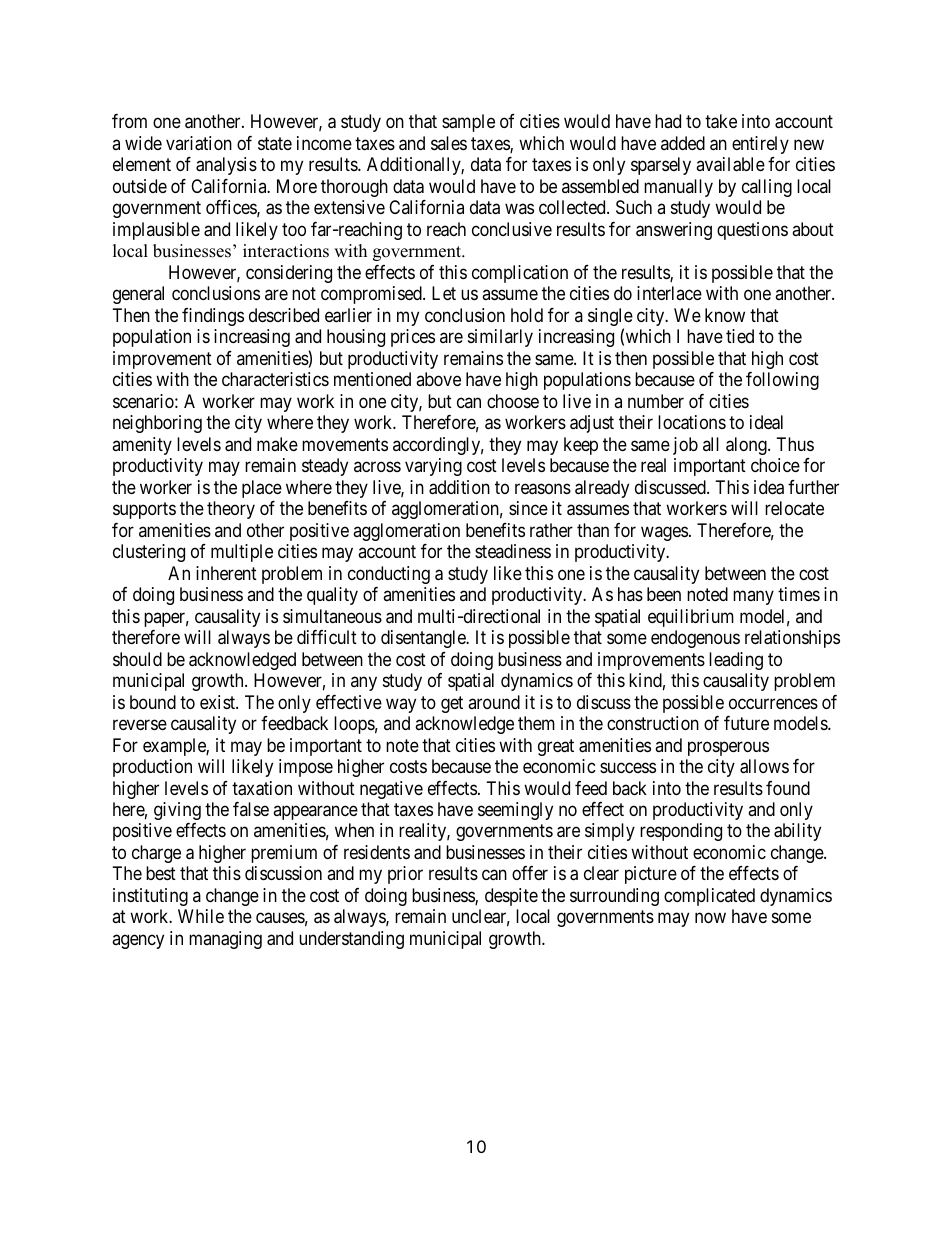 The width and height of the image is (952, 1233). Describe the element at coordinates (201, 916) in the image. I see `While` at that location.
